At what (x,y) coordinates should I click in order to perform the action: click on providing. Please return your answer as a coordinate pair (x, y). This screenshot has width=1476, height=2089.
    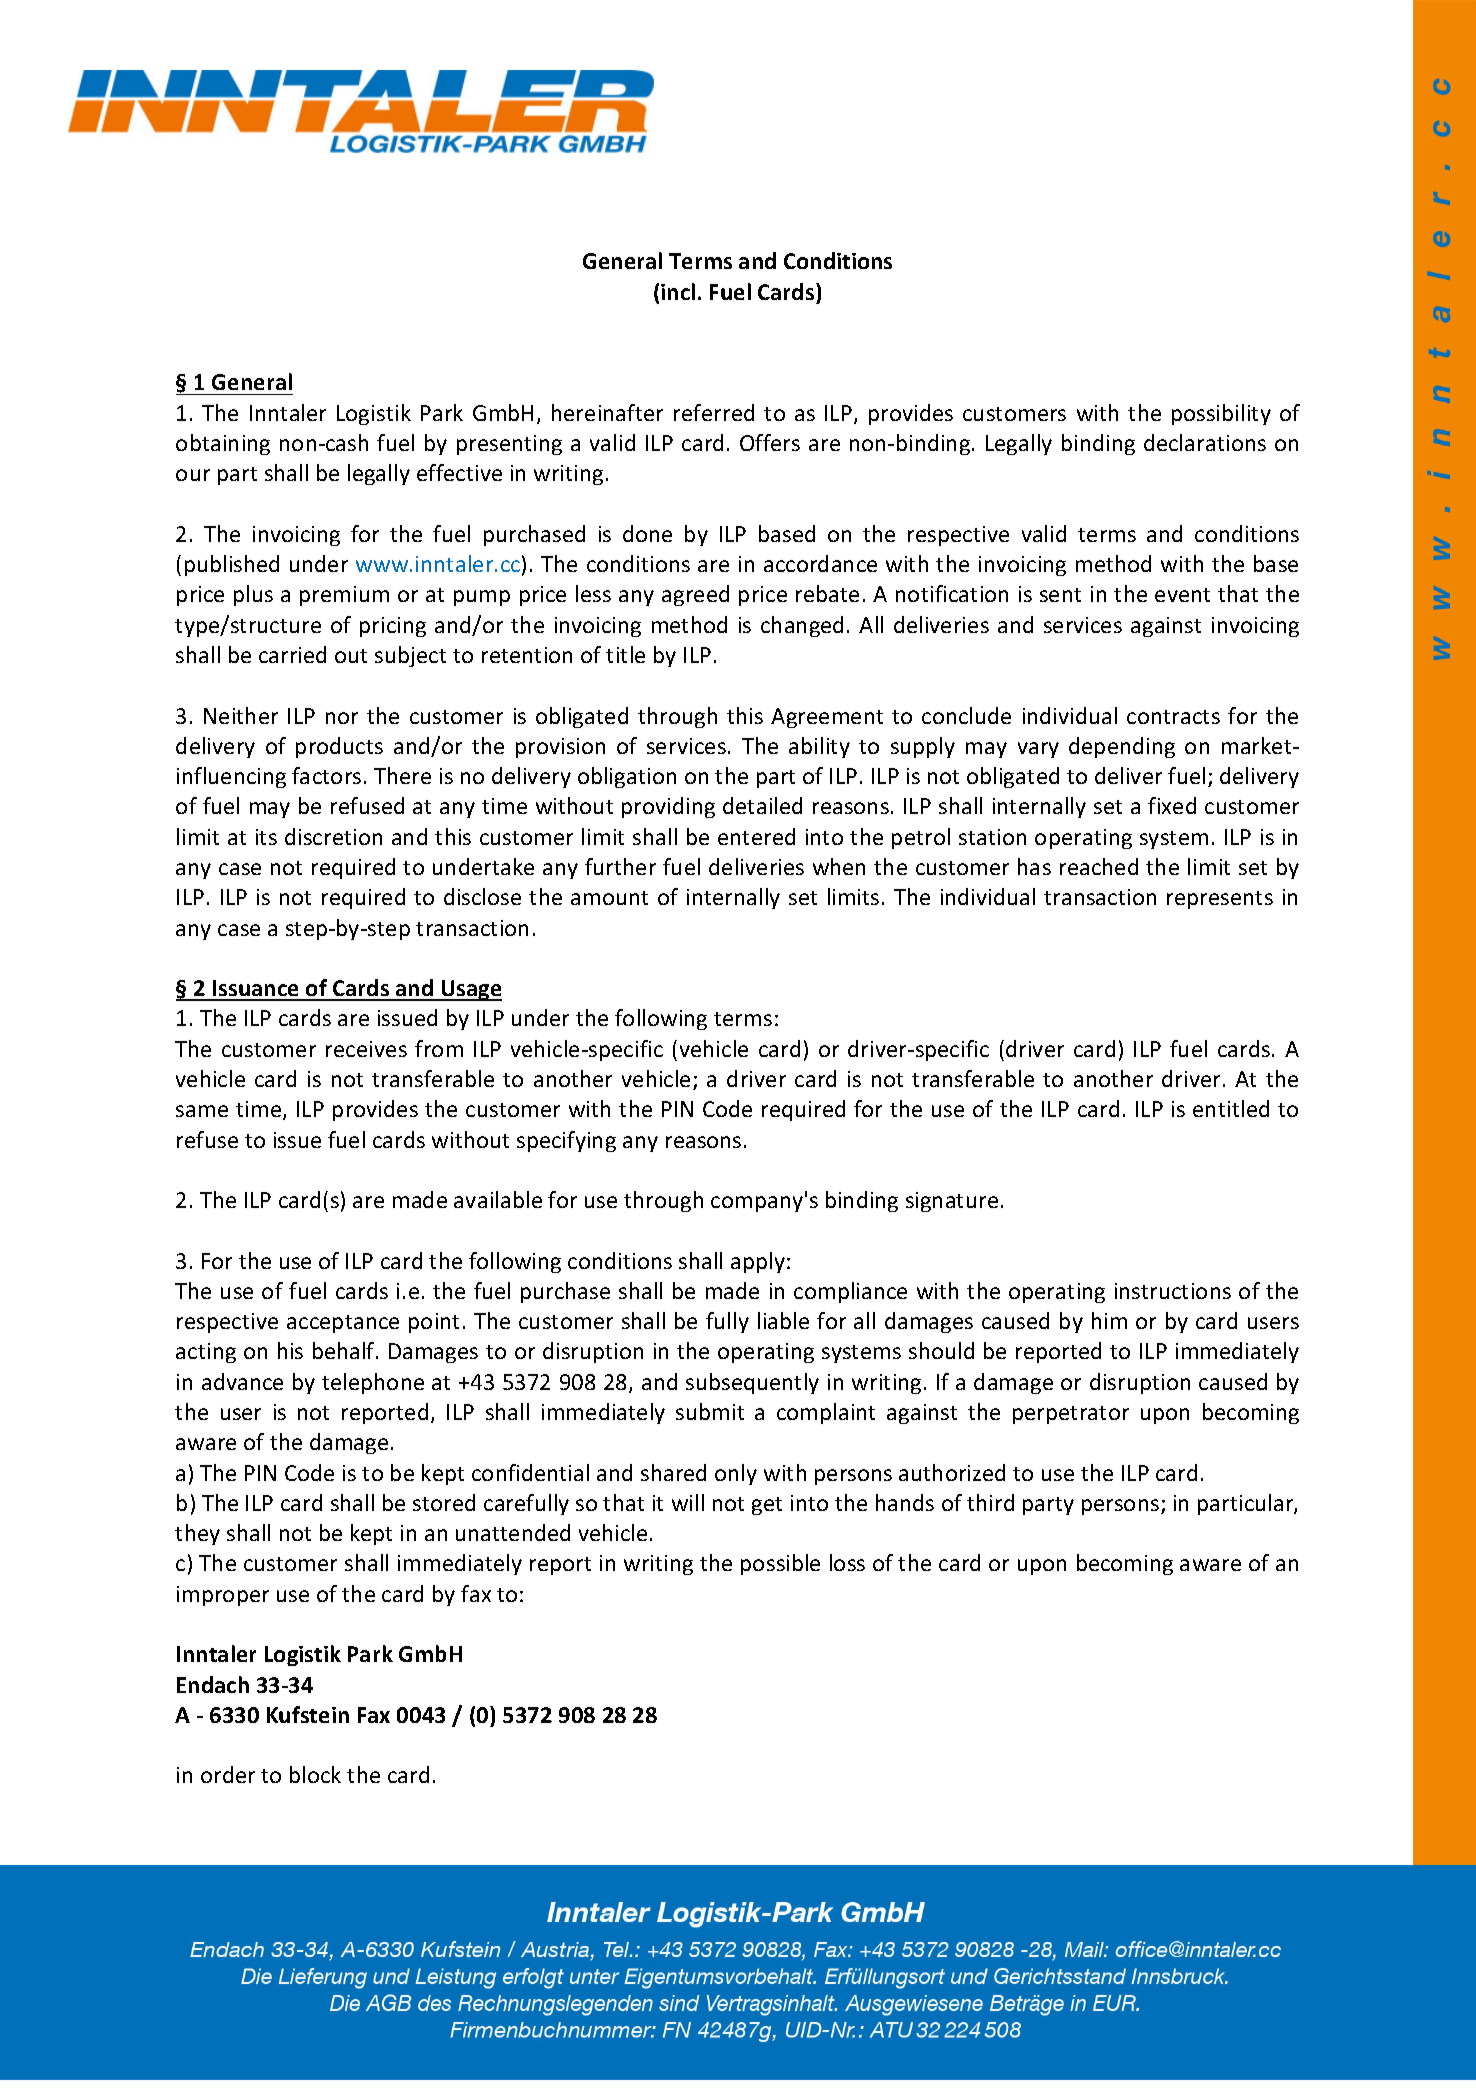
    Looking at the image, I should click on (668, 807).
